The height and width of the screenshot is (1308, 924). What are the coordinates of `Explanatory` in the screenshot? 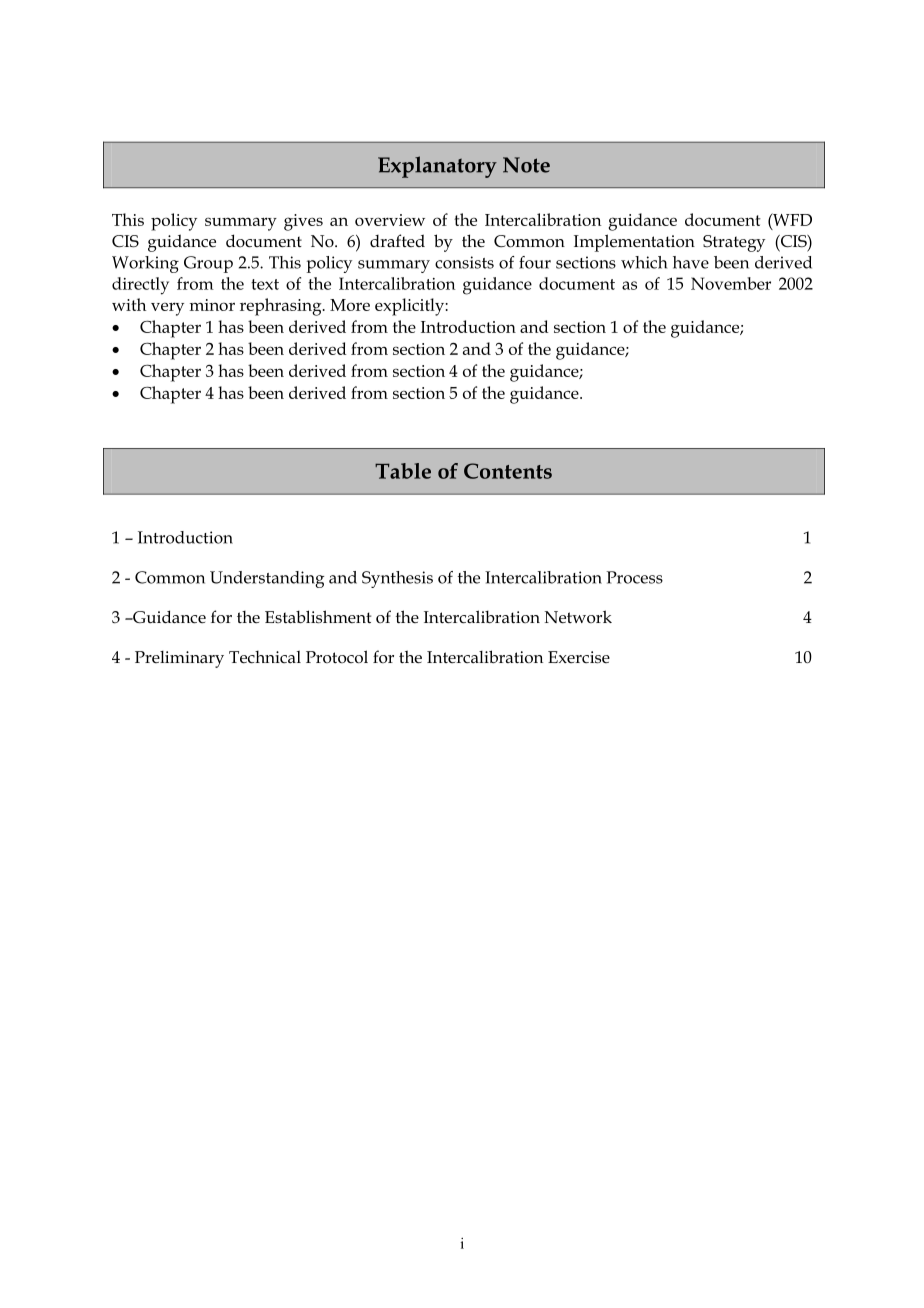 It's located at (437, 167).
